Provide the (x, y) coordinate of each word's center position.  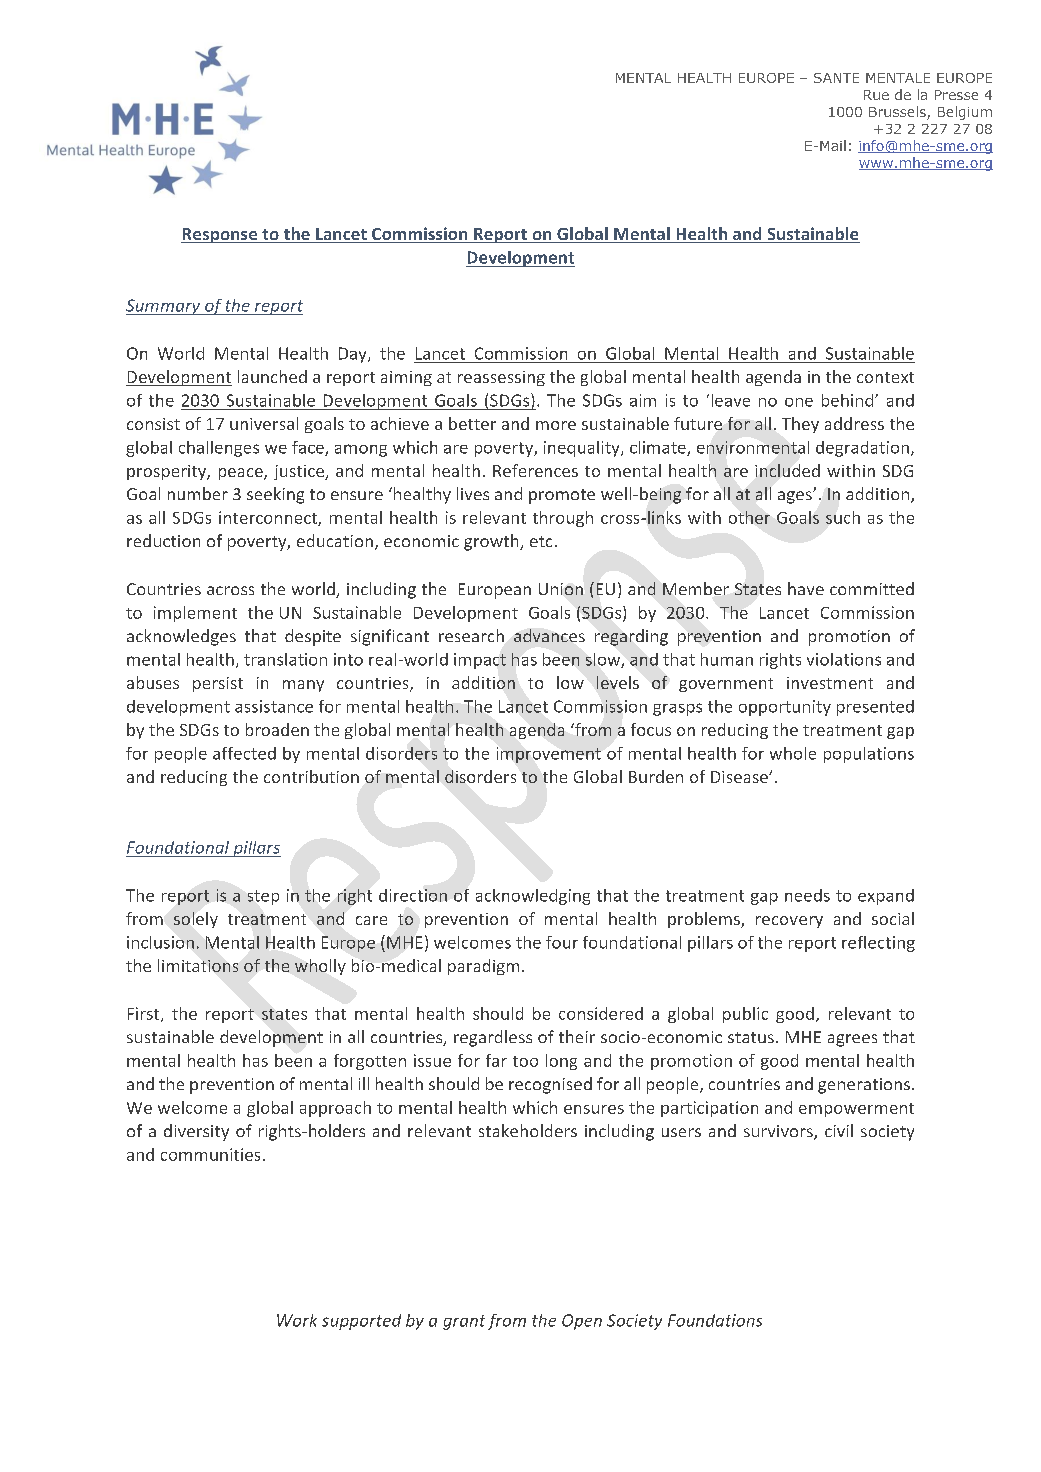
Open (582, 1322)
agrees (852, 1040)
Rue (876, 95)
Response (220, 235)
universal (264, 423)
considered (601, 1013)
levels (618, 682)
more (556, 425)
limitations (198, 965)
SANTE (836, 78)
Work (297, 1320)
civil (839, 1130)
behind (849, 400)
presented (875, 708)
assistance (274, 706)
